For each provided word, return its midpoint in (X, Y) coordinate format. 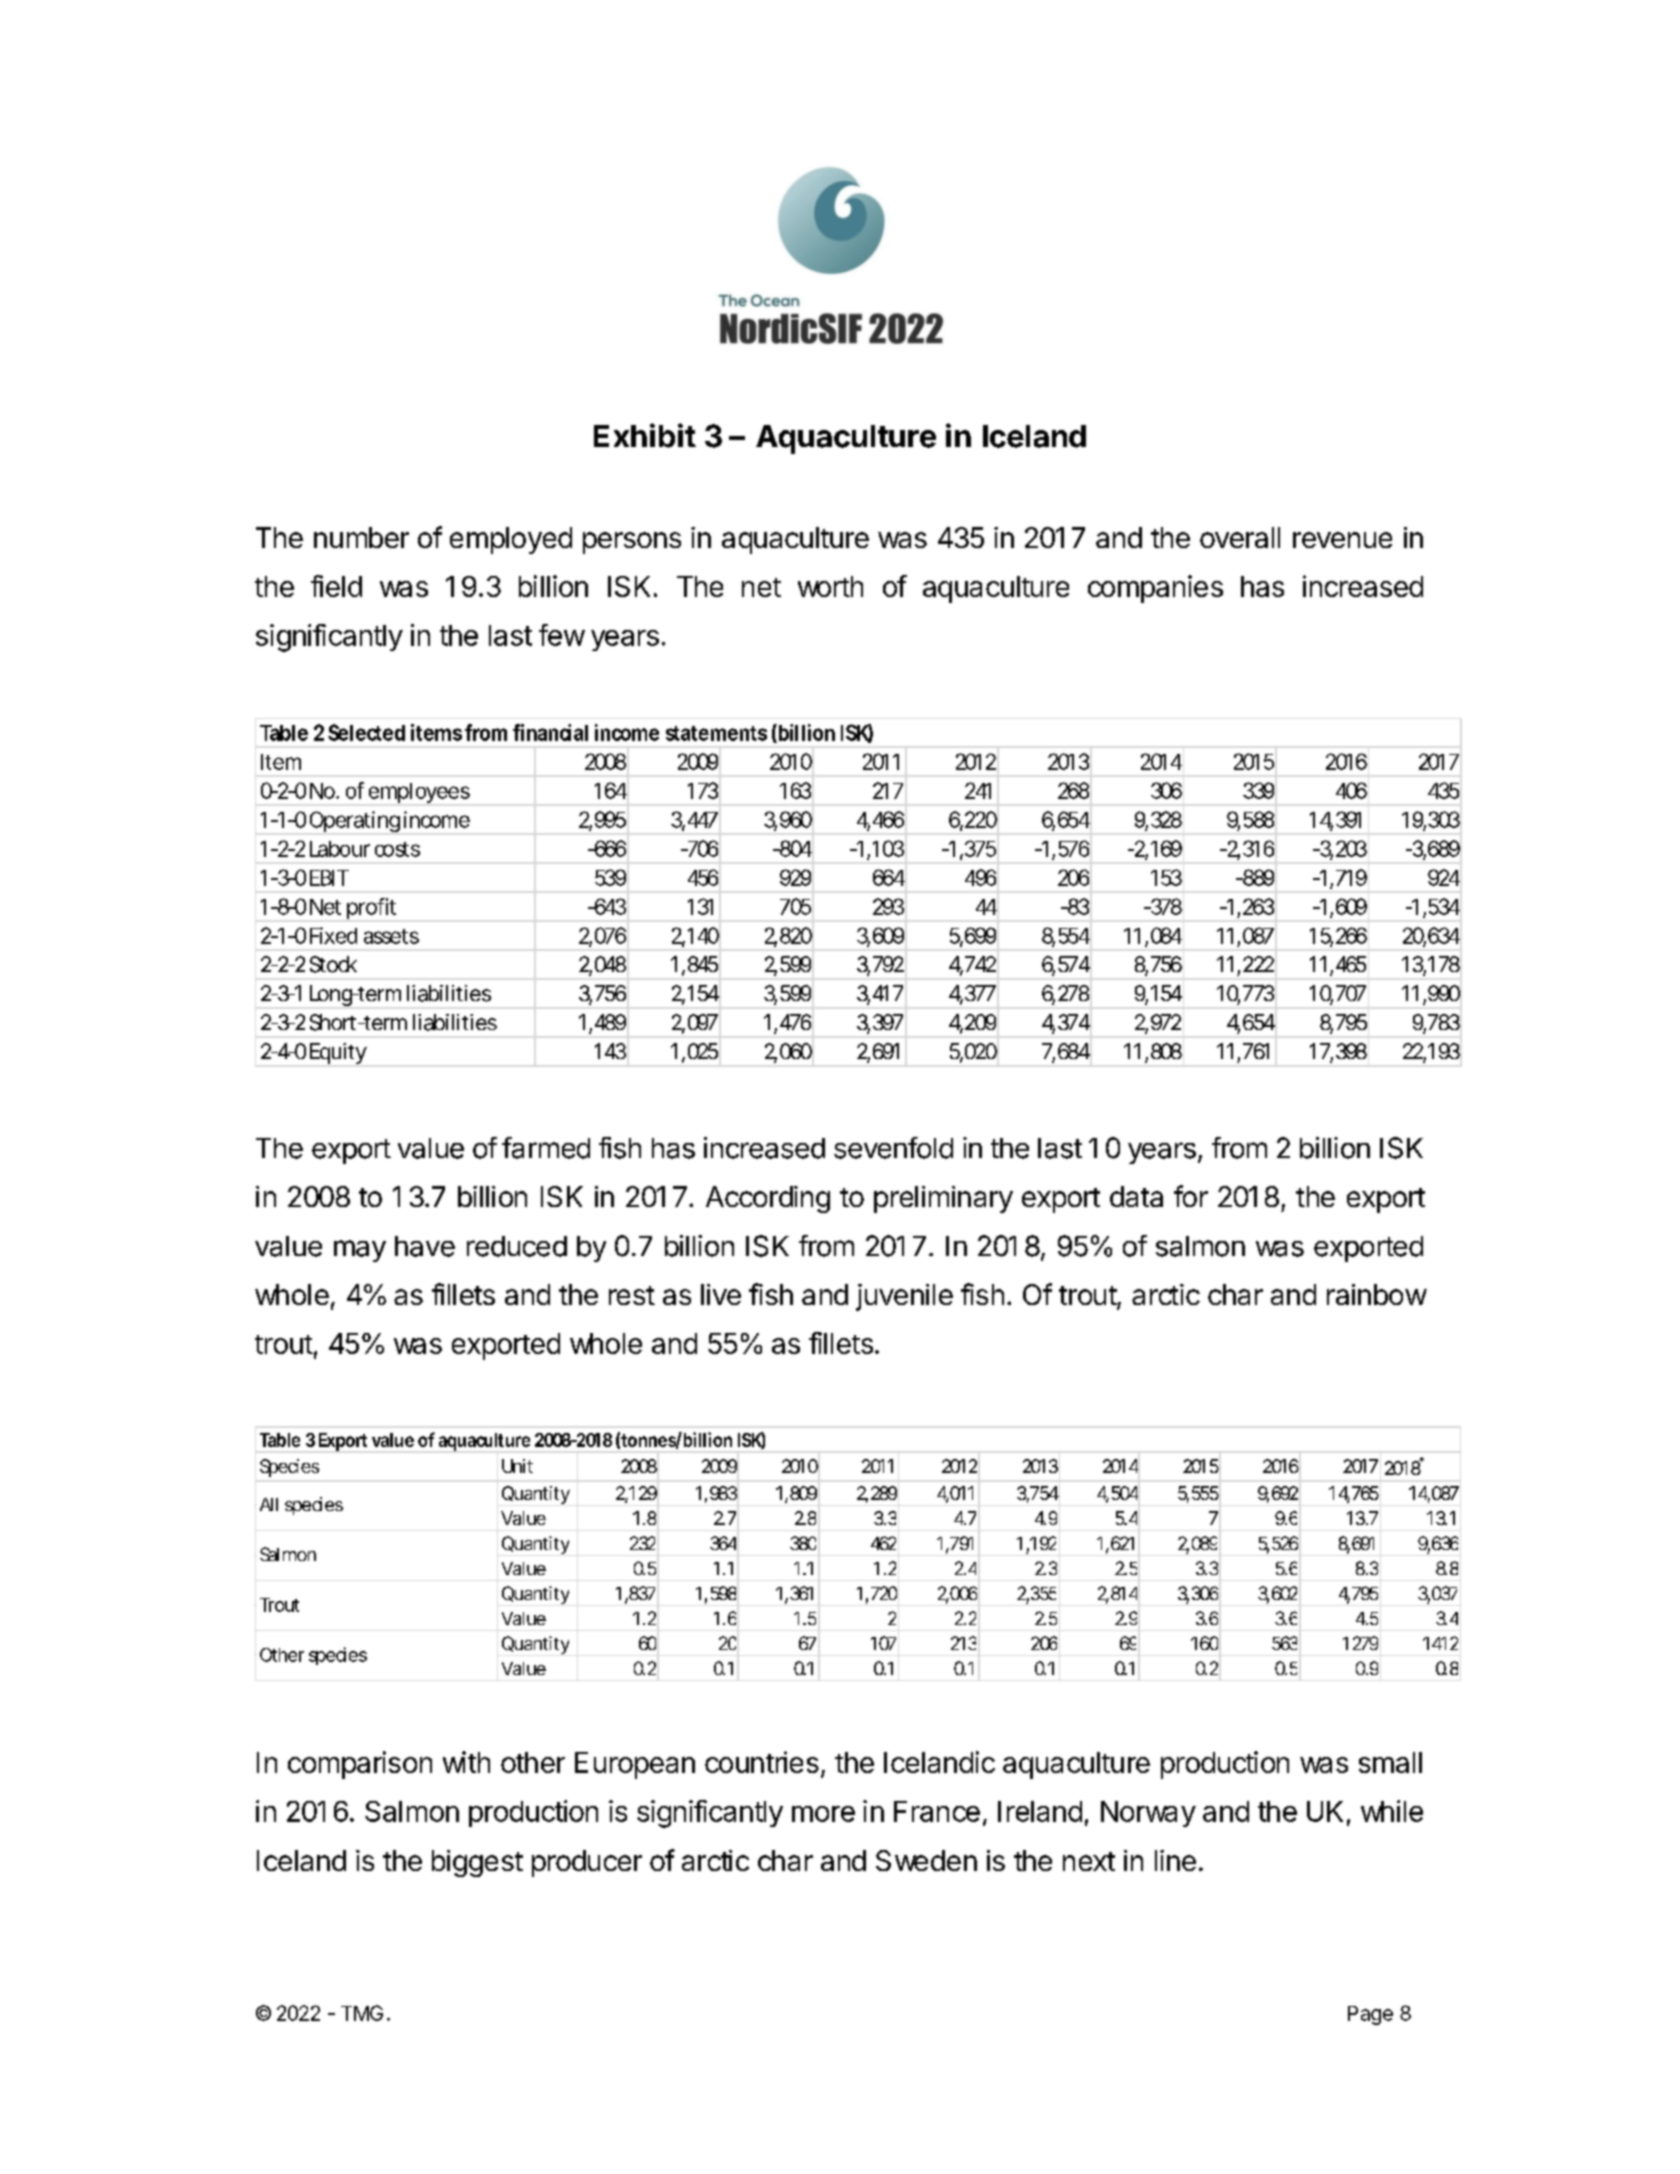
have (425, 1246)
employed (511, 540)
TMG (362, 2013)
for (1191, 1196)
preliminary (943, 1199)
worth (830, 586)
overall (1240, 537)
